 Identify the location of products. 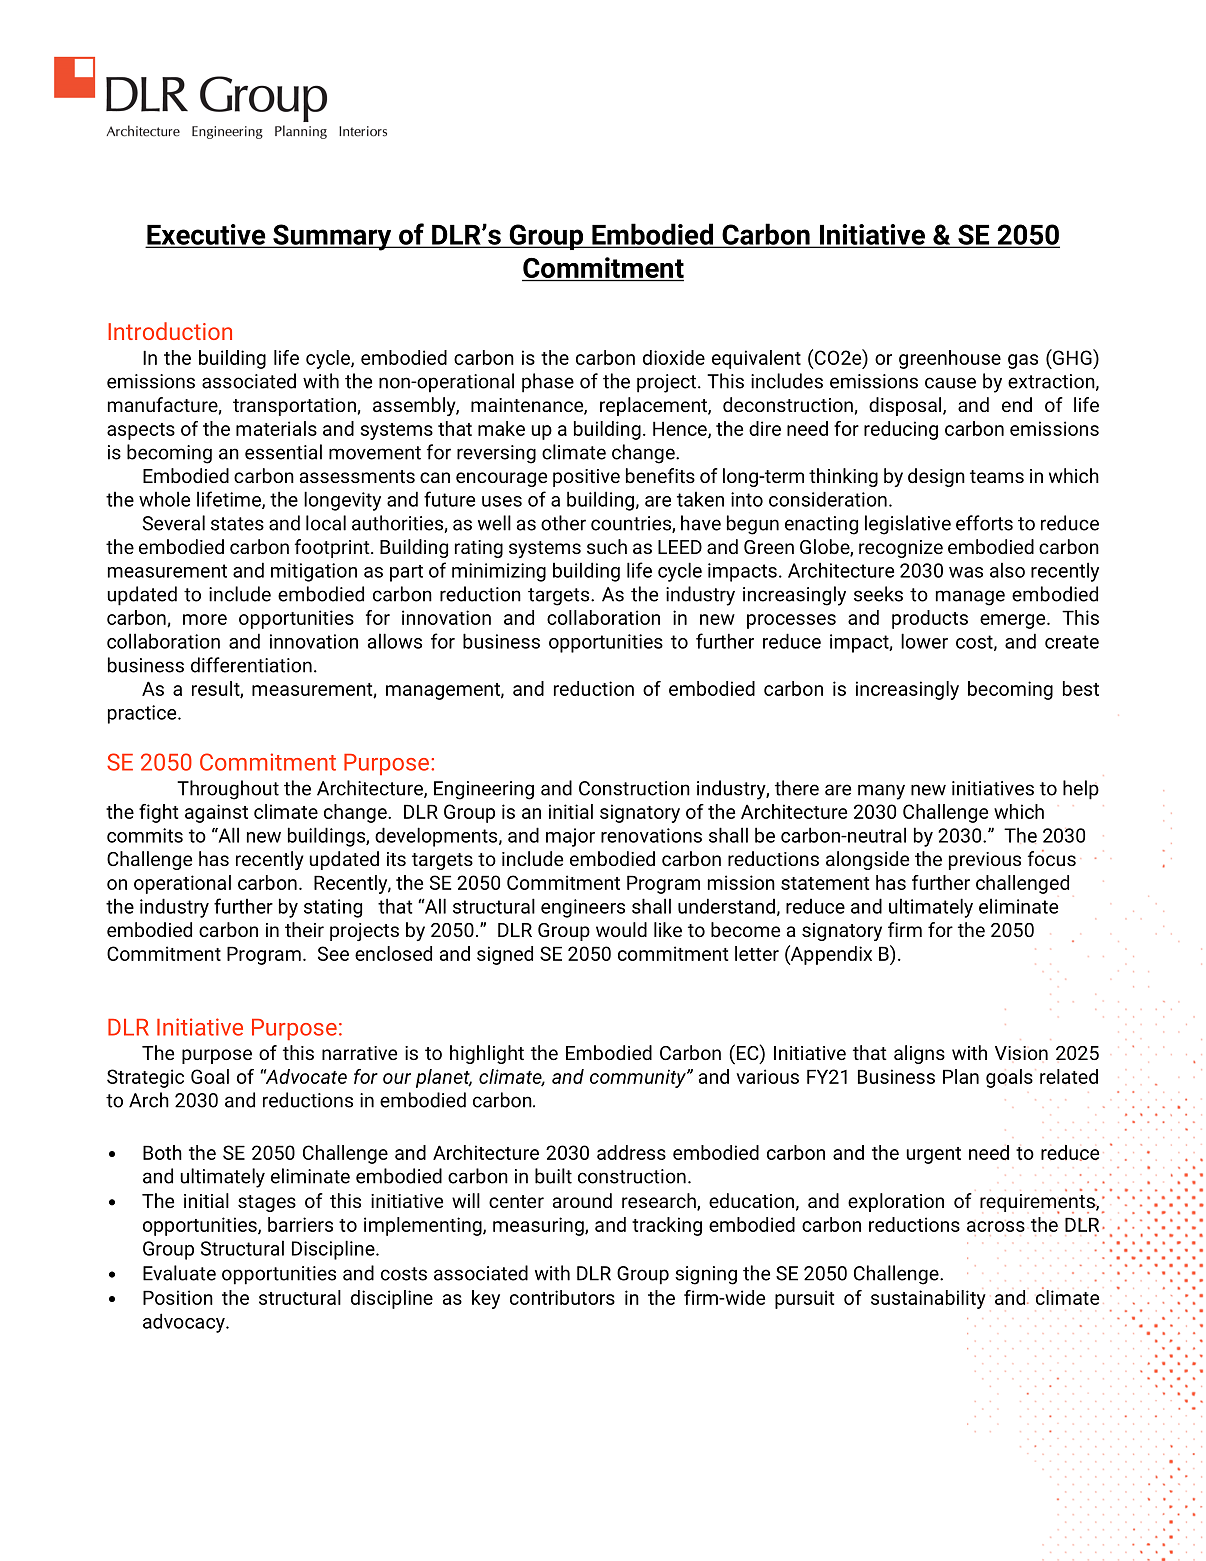
(930, 619).
